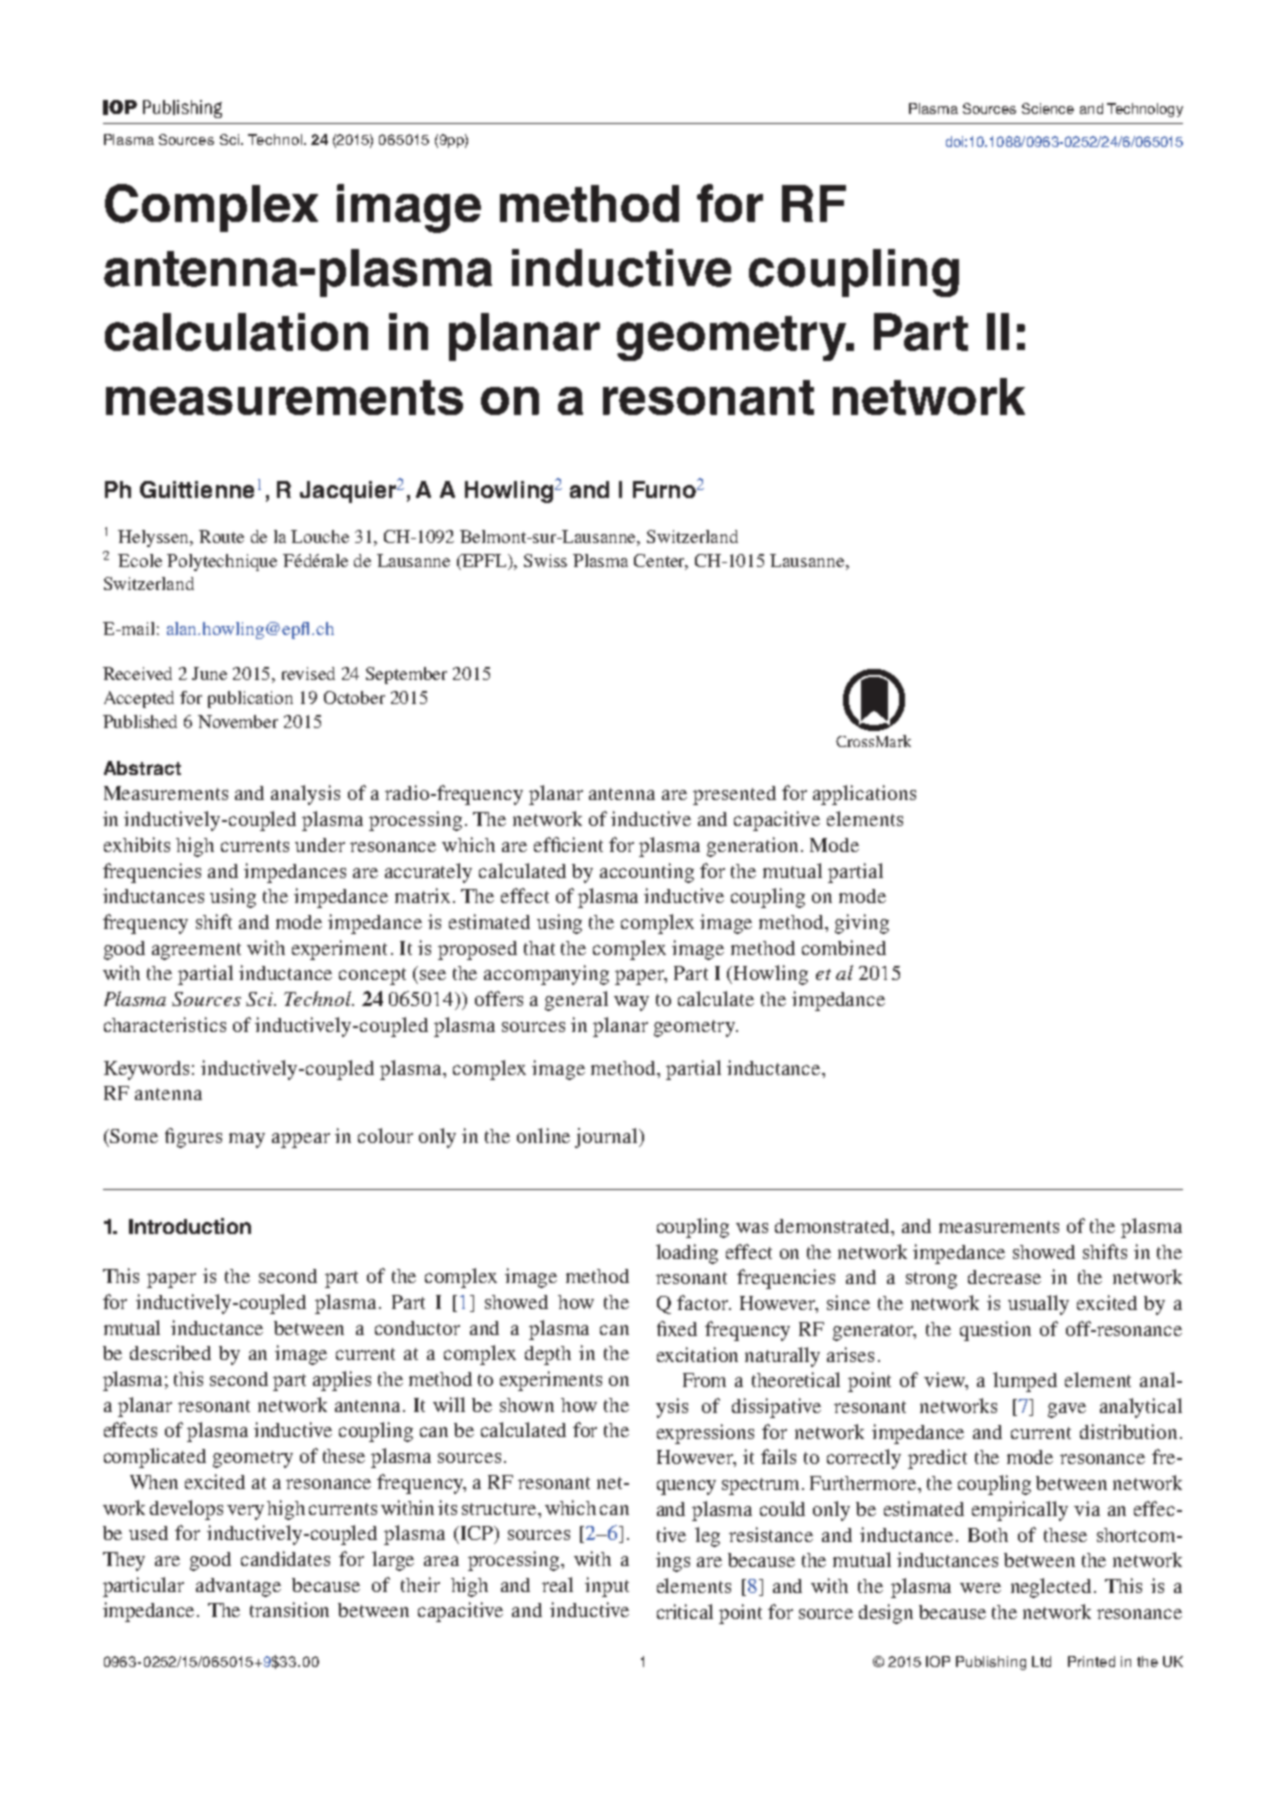 The height and width of the document is (1805, 1276). What do you see at coordinates (661, 561) in the document?
I see `Center` at bounding box center [661, 561].
